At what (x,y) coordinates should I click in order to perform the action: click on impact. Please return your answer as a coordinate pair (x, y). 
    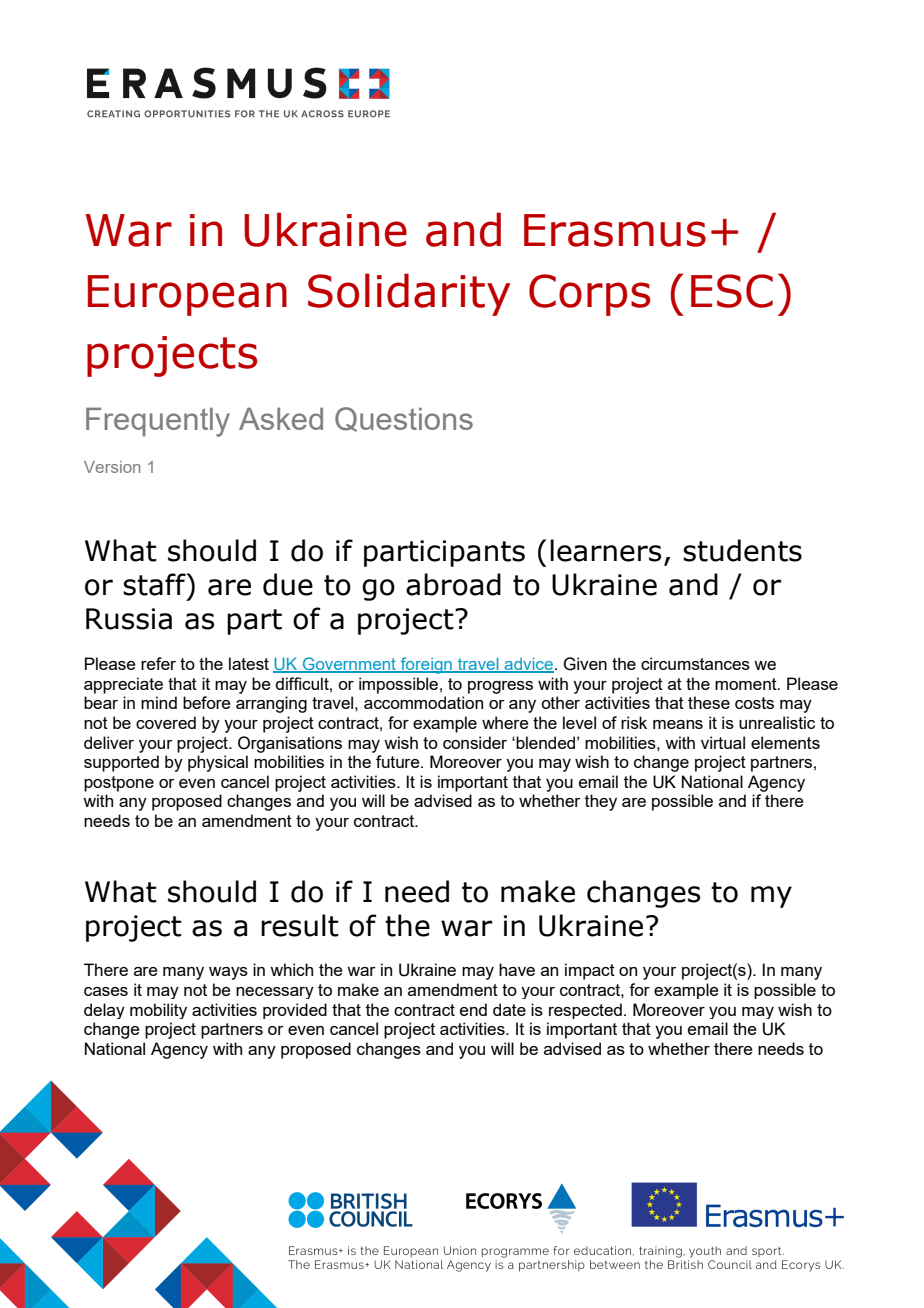
    Looking at the image, I should click on (590, 971).
